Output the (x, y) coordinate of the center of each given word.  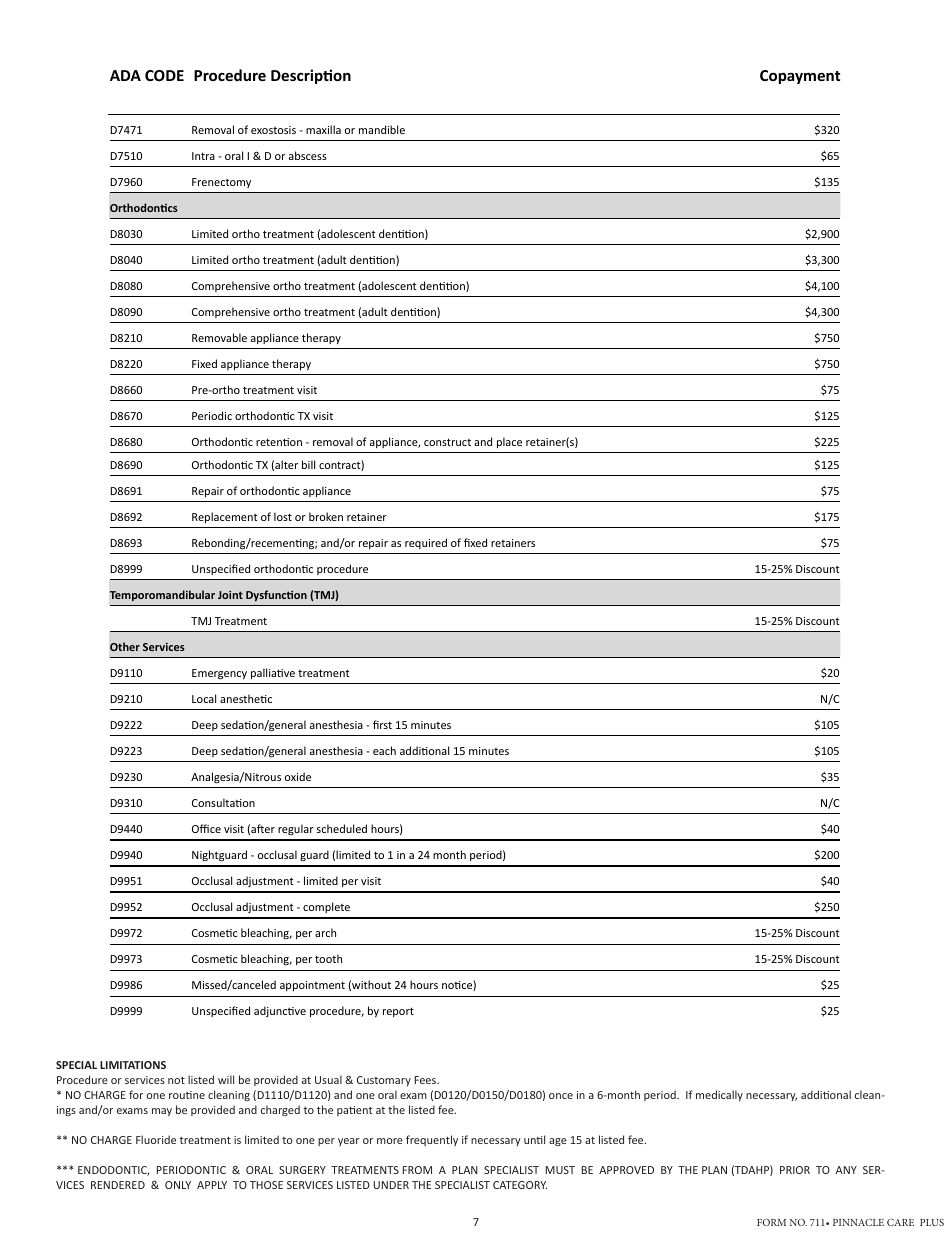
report (398, 1012)
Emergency (219, 674)
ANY (846, 1170)
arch (325, 932)
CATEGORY (520, 1185)
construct (447, 442)
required (426, 543)
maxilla (323, 129)
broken (326, 516)
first (382, 724)
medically (719, 1095)
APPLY (212, 1185)
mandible (382, 129)
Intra (203, 156)
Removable (219, 337)
